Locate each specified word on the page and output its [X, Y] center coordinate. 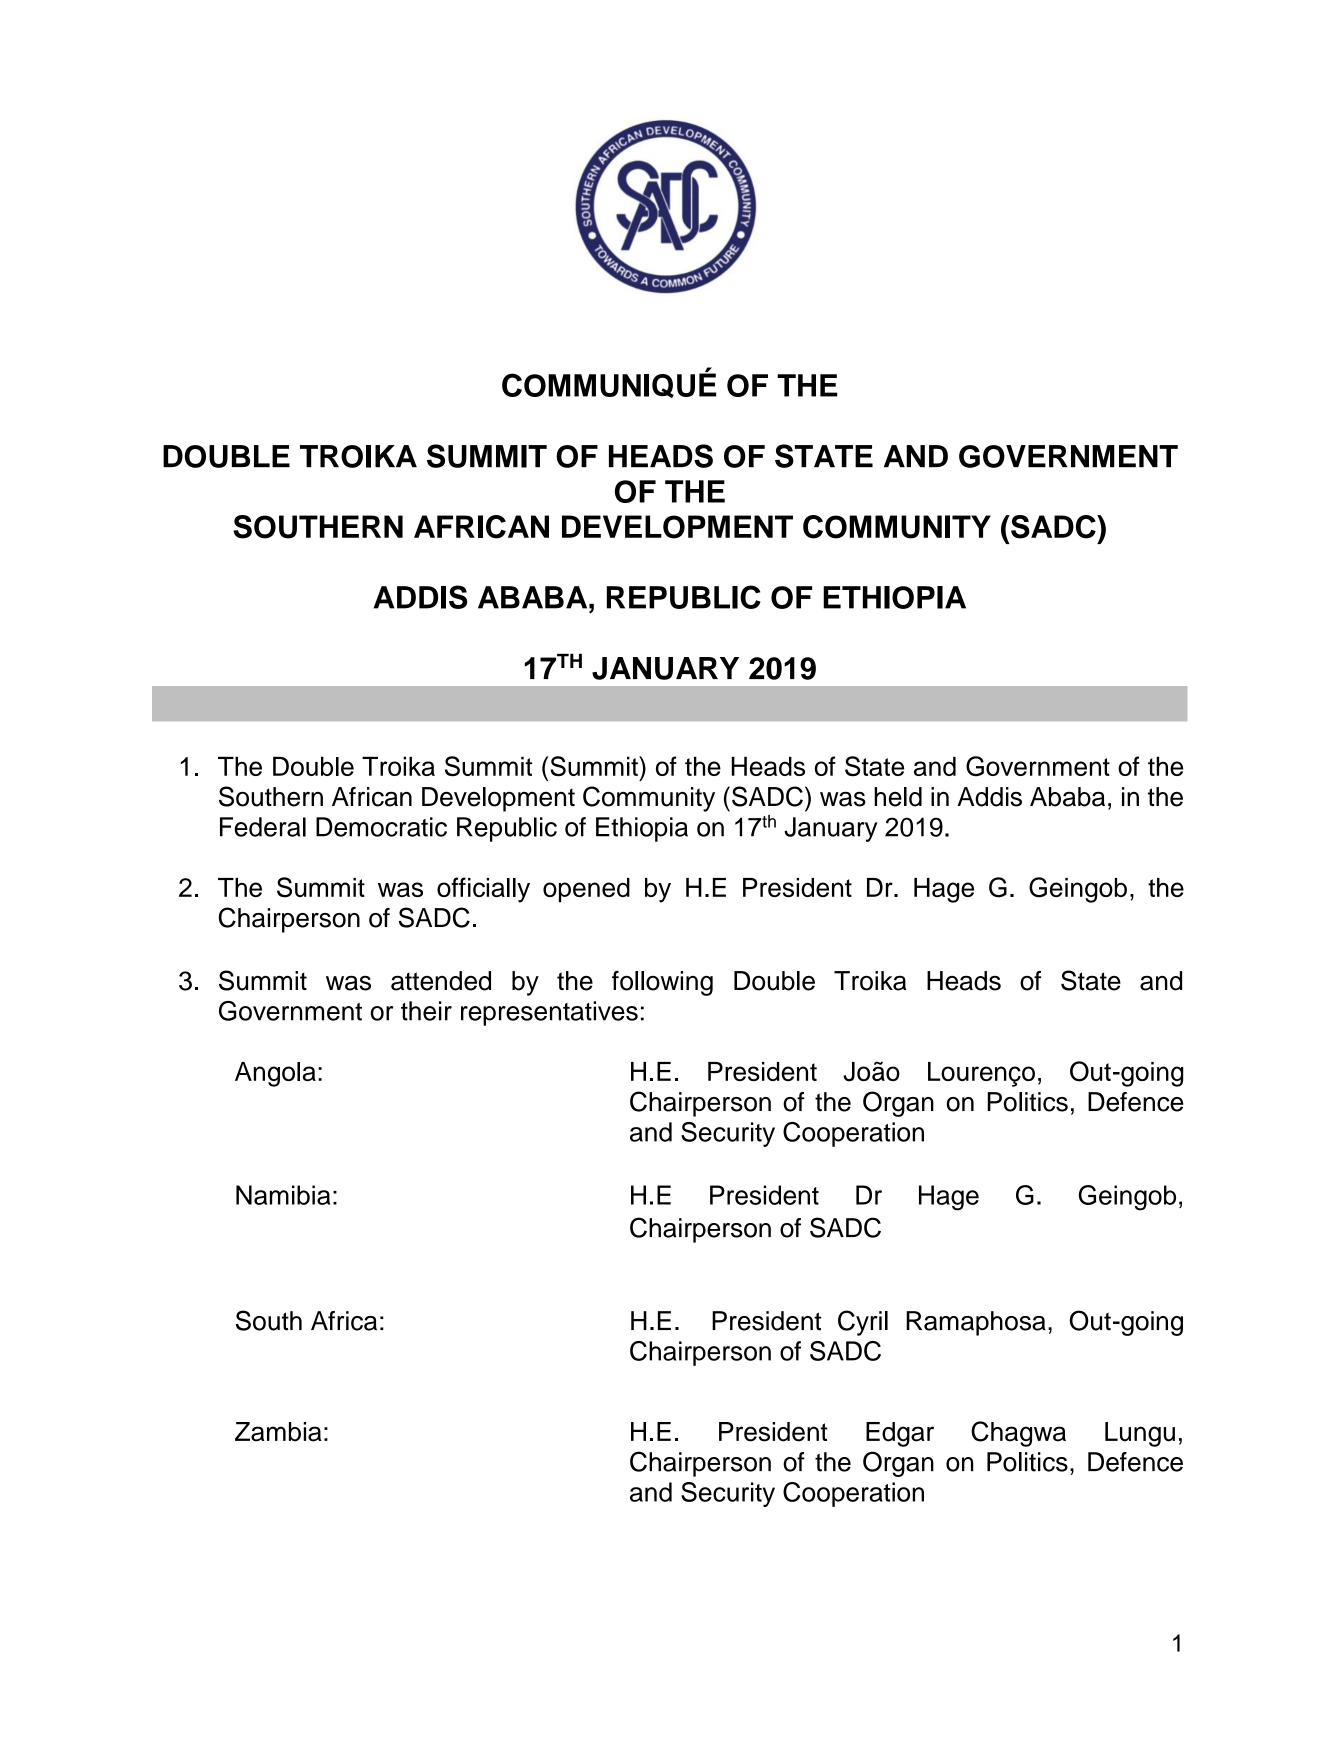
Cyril [863, 1323]
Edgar [900, 1434]
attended [441, 981]
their [426, 1011]
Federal [263, 827]
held [898, 797]
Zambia [278, 1432]
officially [483, 890]
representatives [549, 1013]
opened [586, 890]
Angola [275, 1074]
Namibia [283, 1195]
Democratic [381, 827]
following [662, 983]
